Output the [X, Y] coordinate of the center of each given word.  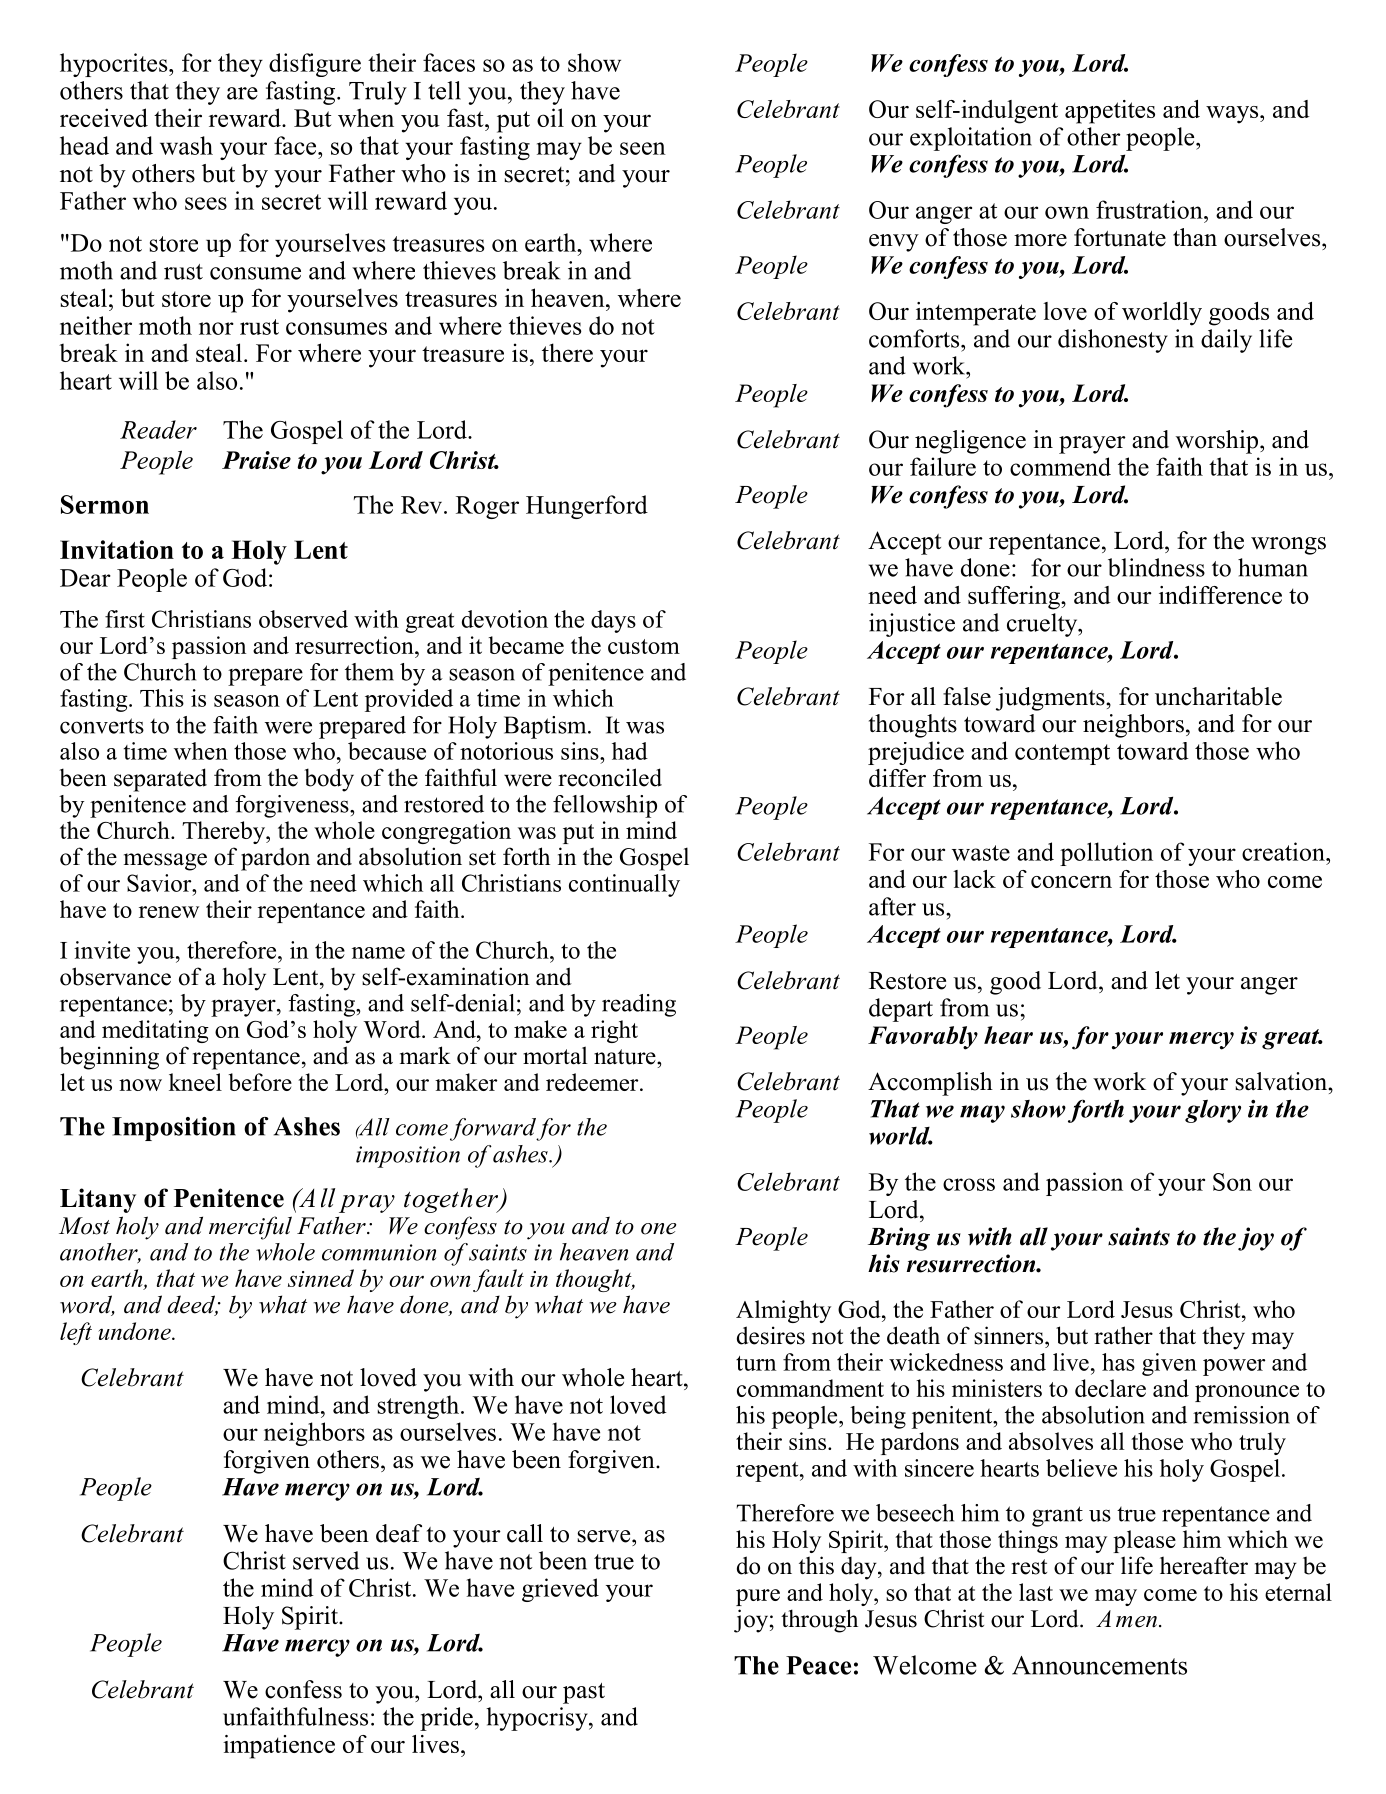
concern [1071, 882]
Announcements [1099, 1665]
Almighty [783, 1311]
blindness [1156, 567]
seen [643, 148]
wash [186, 145]
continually [624, 885]
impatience [279, 1747]
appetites [1110, 112]
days [613, 621]
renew [169, 912]
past [584, 1693]
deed [192, 1305]
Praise [256, 460]
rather [1123, 1335]
